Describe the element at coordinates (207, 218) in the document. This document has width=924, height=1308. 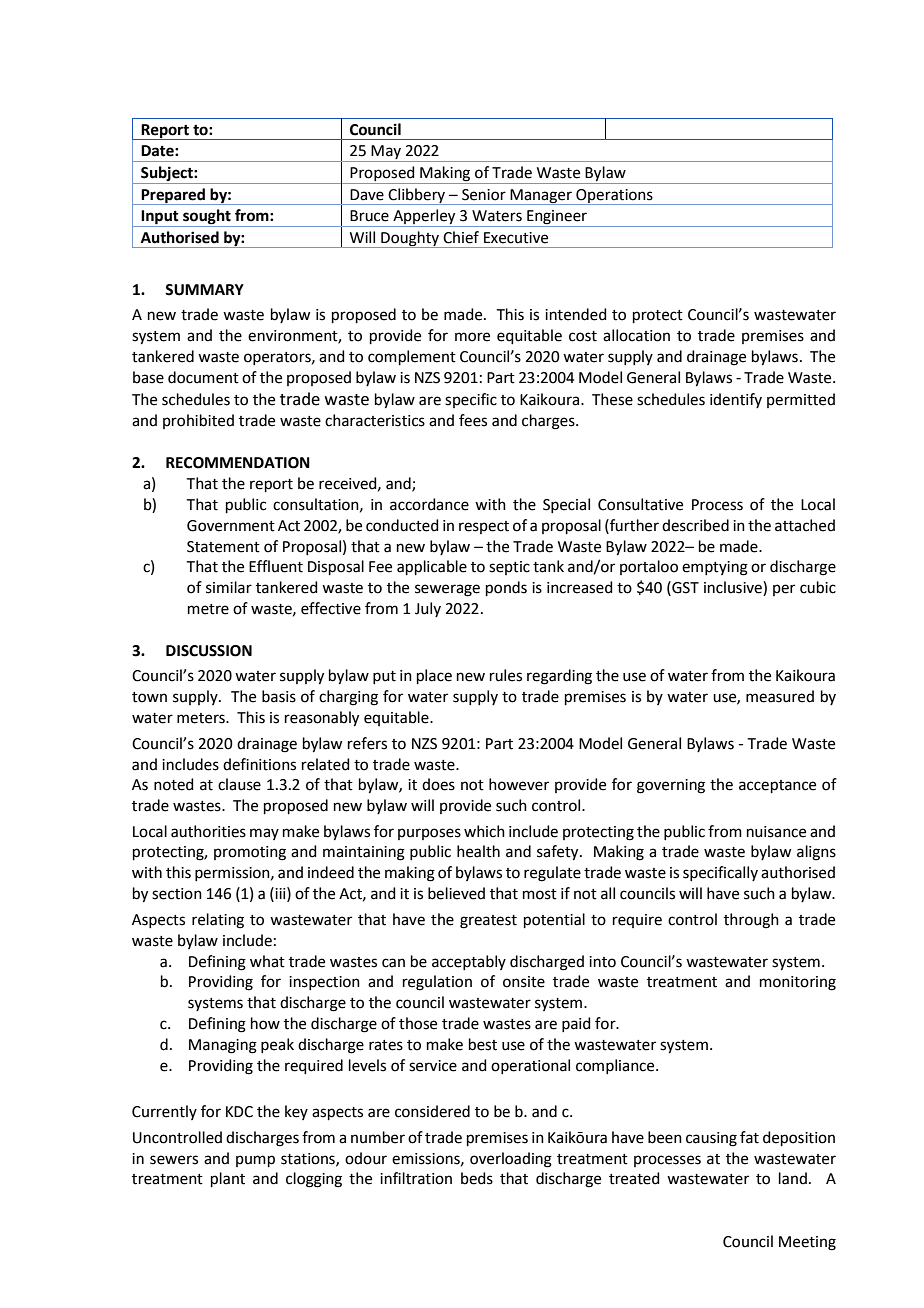
I see `sought` at that location.
